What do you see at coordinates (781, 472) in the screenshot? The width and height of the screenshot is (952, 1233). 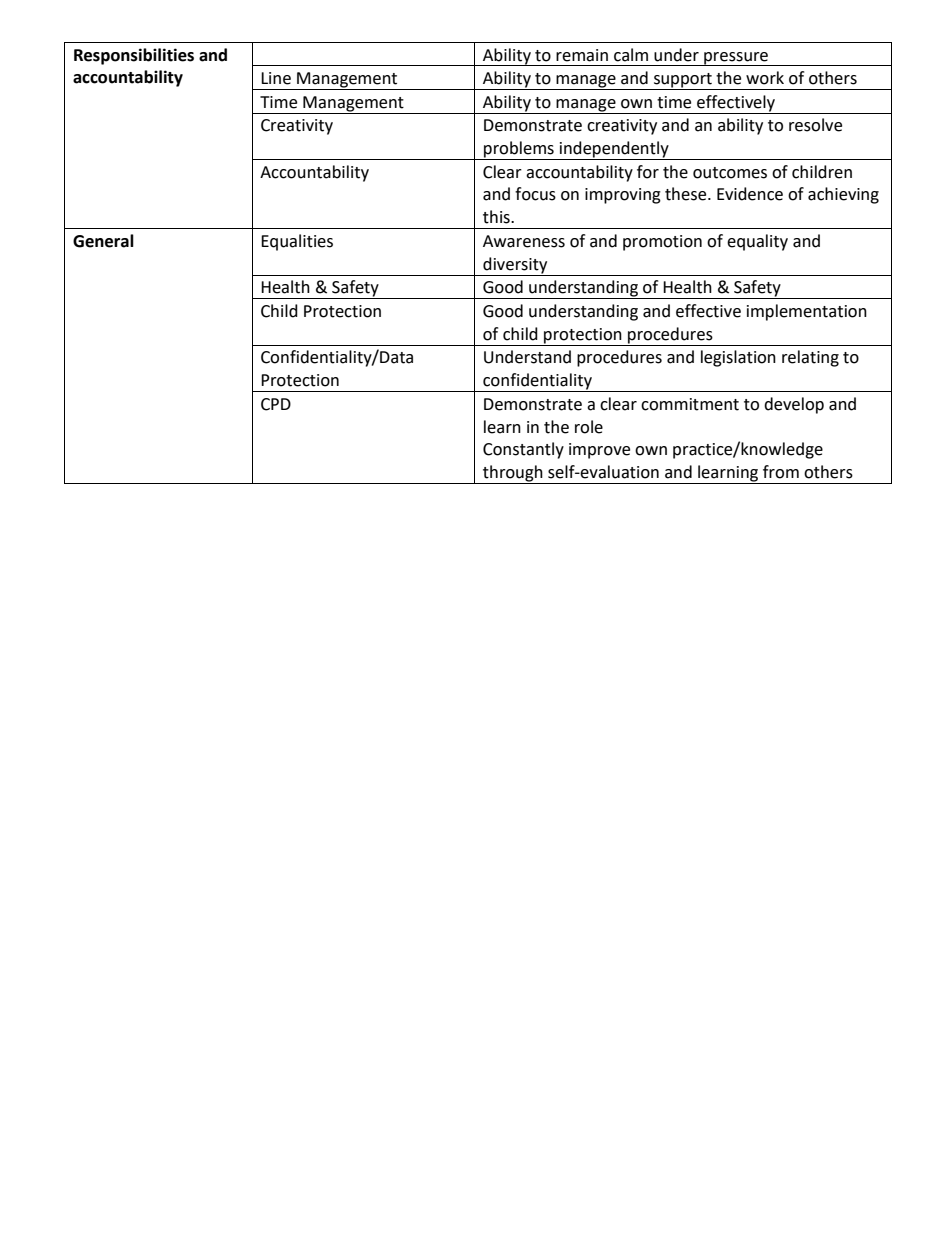 I see `from` at bounding box center [781, 472].
